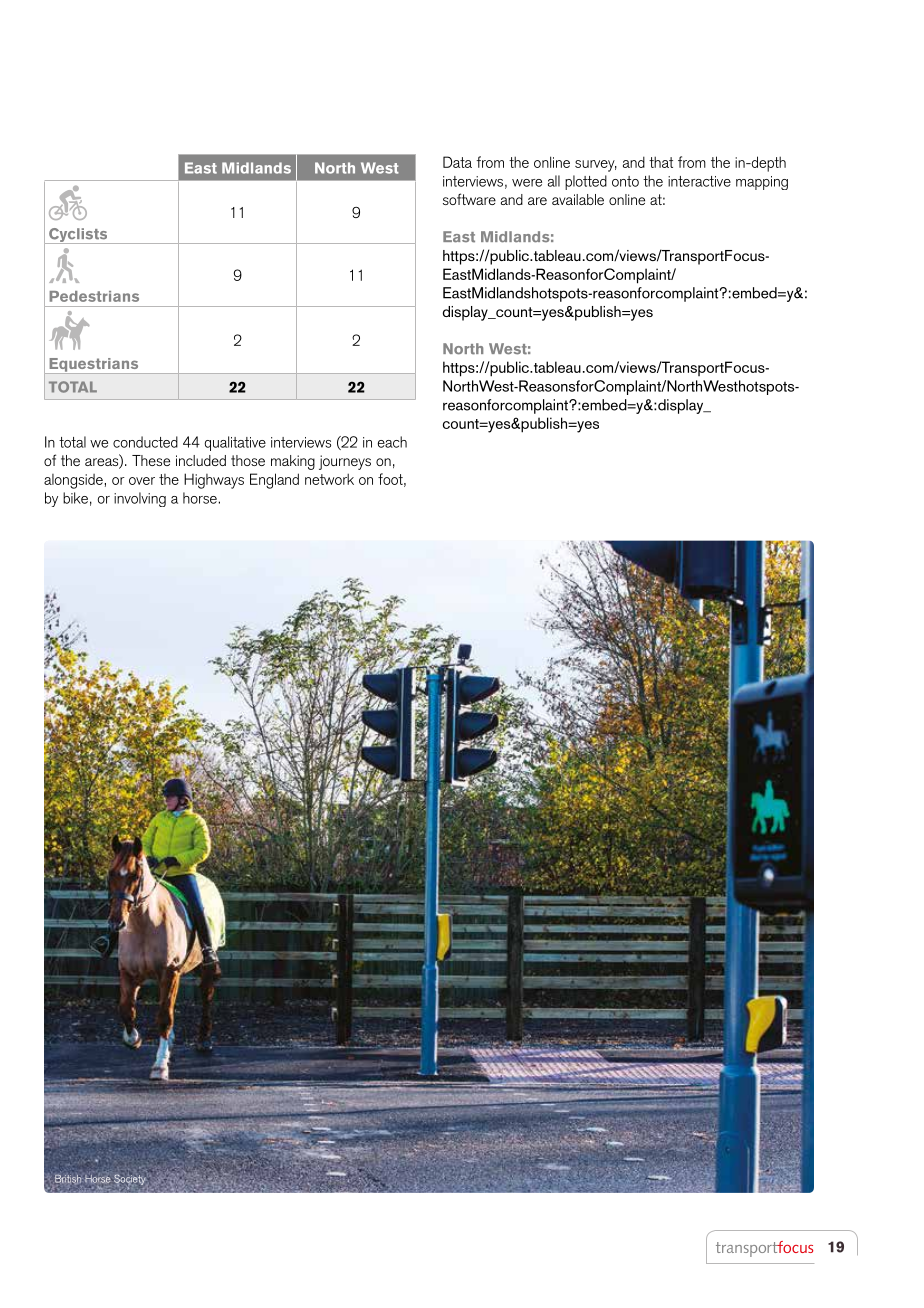 This screenshot has height=1308, width=924. Describe the element at coordinates (345, 462) in the screenshot. I see `journeys` at that location.
